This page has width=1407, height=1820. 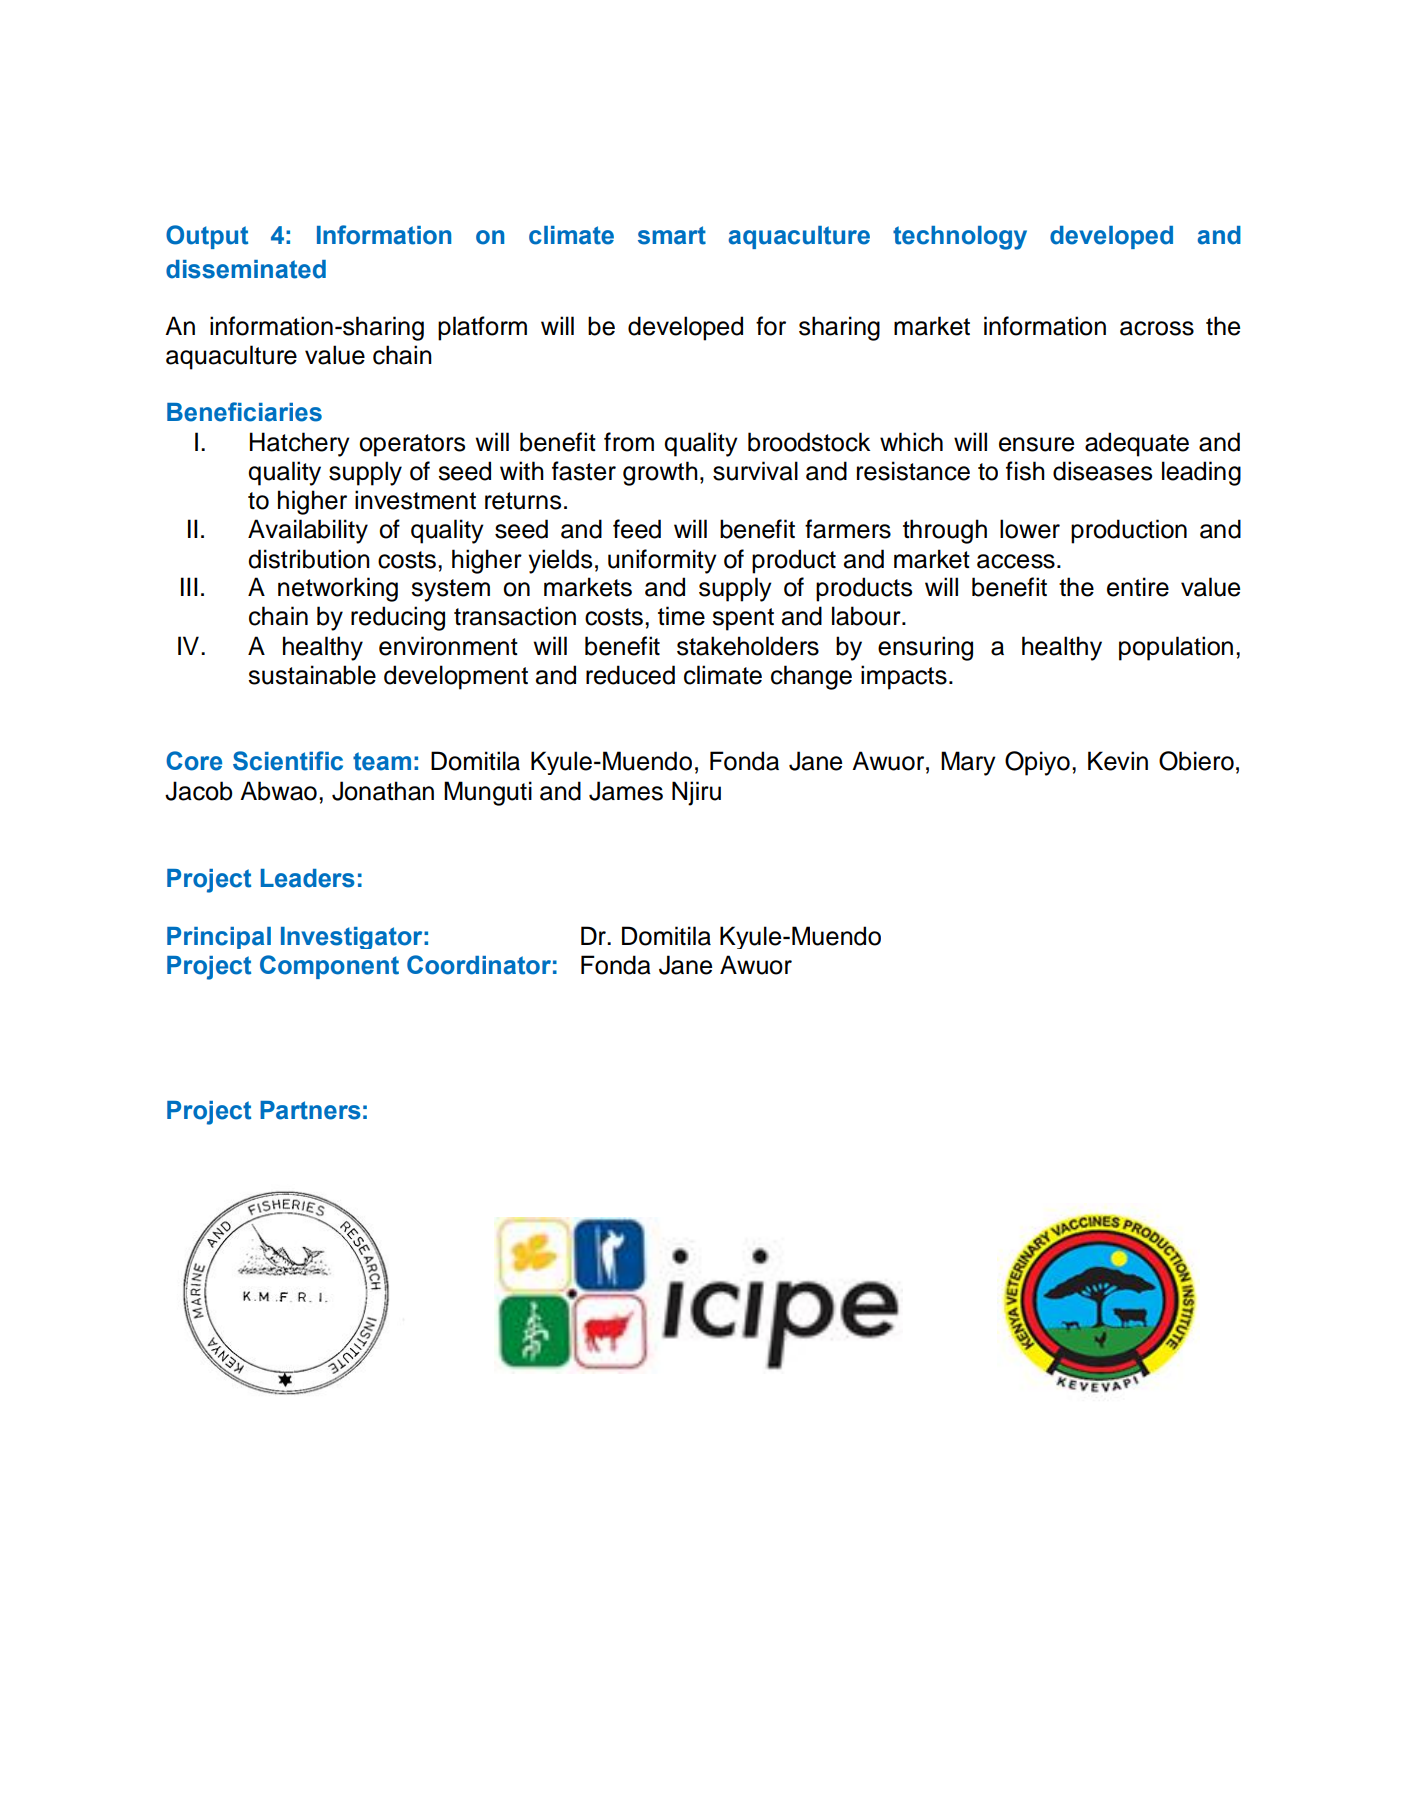 What do you see at coordinates (310, 1110) in the page?
I see `Partners` at bounding box center [310, 1110].
